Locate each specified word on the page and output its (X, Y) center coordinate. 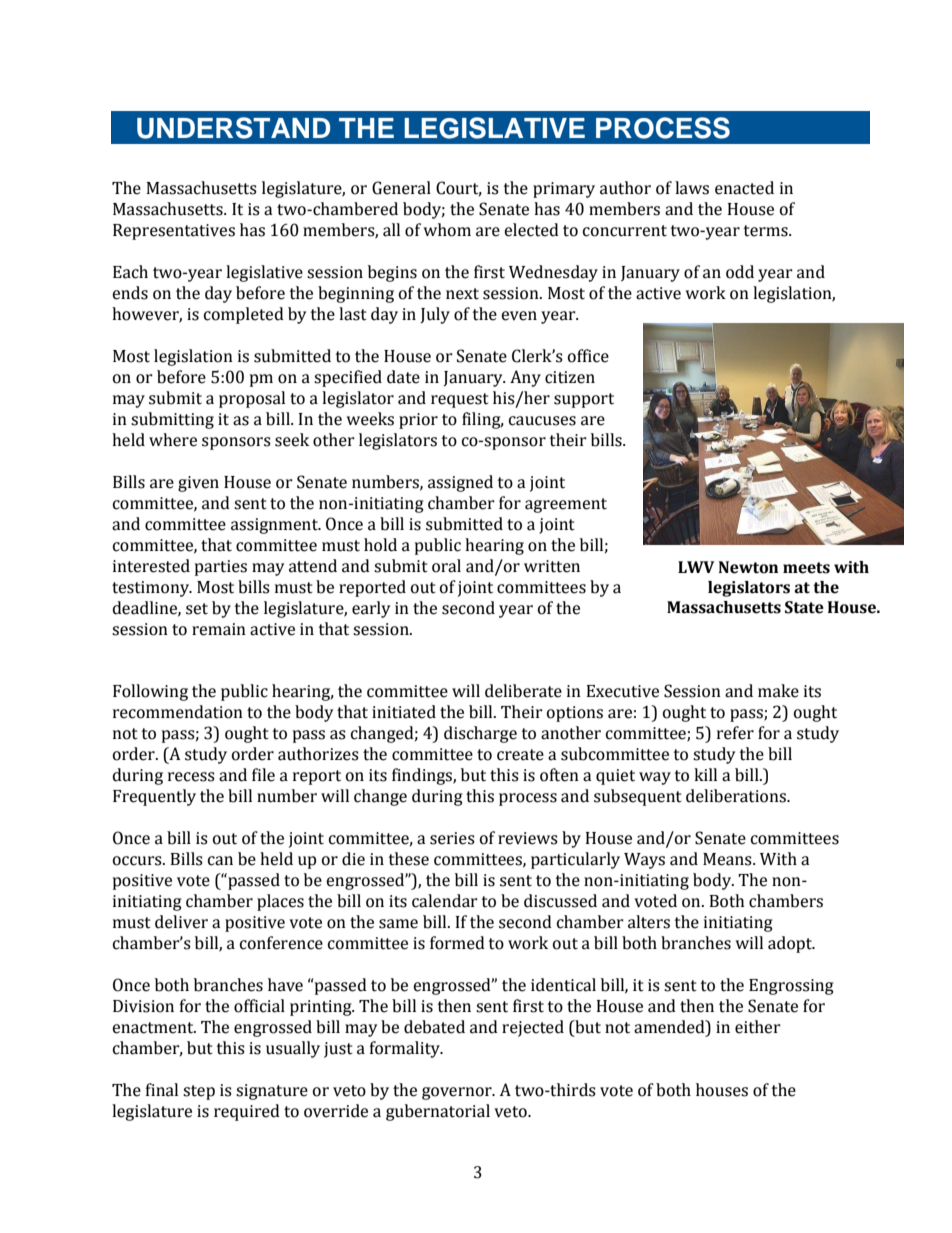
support (584, 400)
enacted (744, 188)
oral (446, 566)
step (199, 1092)
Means (728, 859)
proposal (252, 399)
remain (219, 629)
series (452, 838)
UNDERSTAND (233, 128)
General (401, 188)
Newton (748, 567)
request (460, 400)
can (220, 861)
